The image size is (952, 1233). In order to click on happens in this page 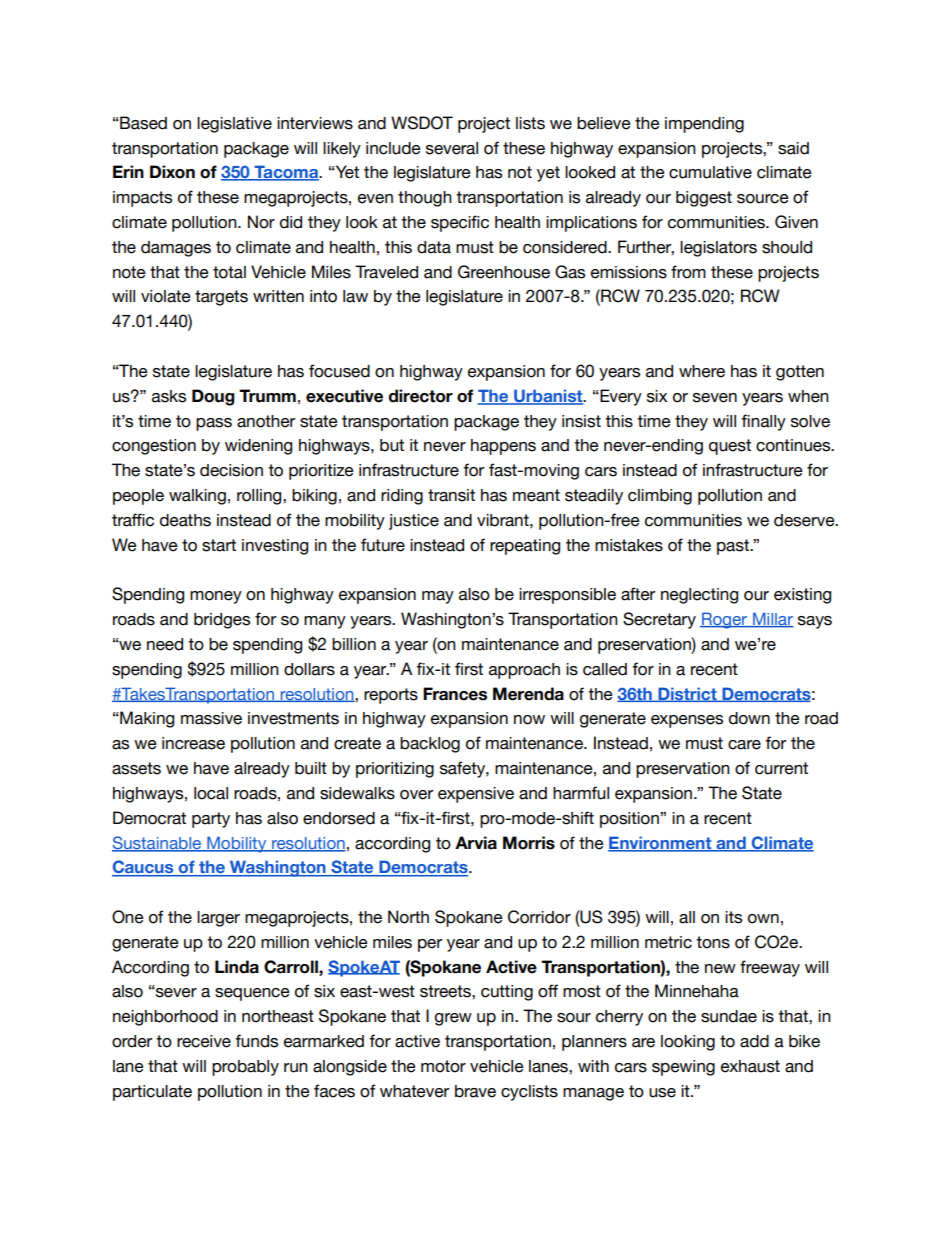, I will do `click(503, 447)`.
